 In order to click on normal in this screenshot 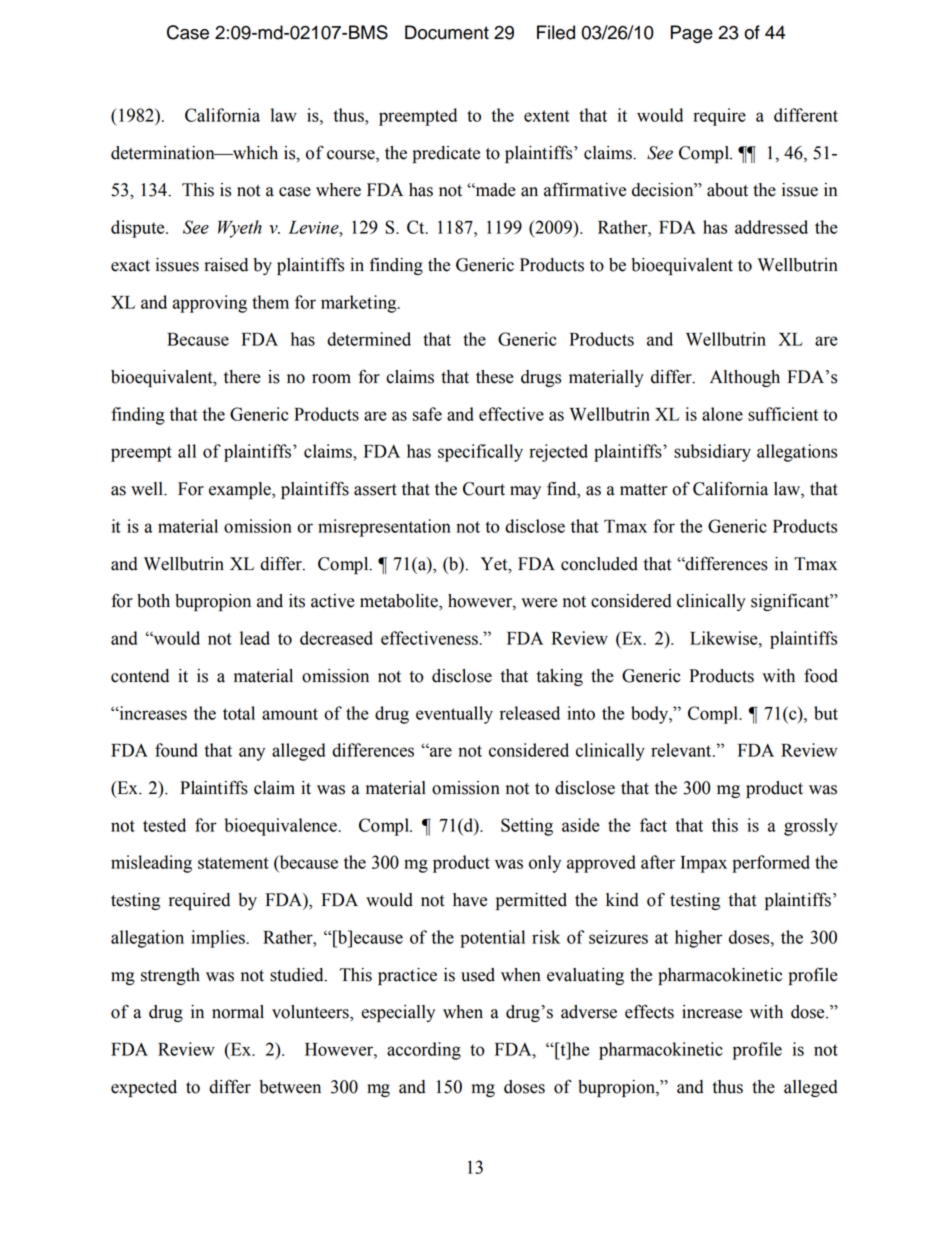, I will do `click(238, 1012)`.
